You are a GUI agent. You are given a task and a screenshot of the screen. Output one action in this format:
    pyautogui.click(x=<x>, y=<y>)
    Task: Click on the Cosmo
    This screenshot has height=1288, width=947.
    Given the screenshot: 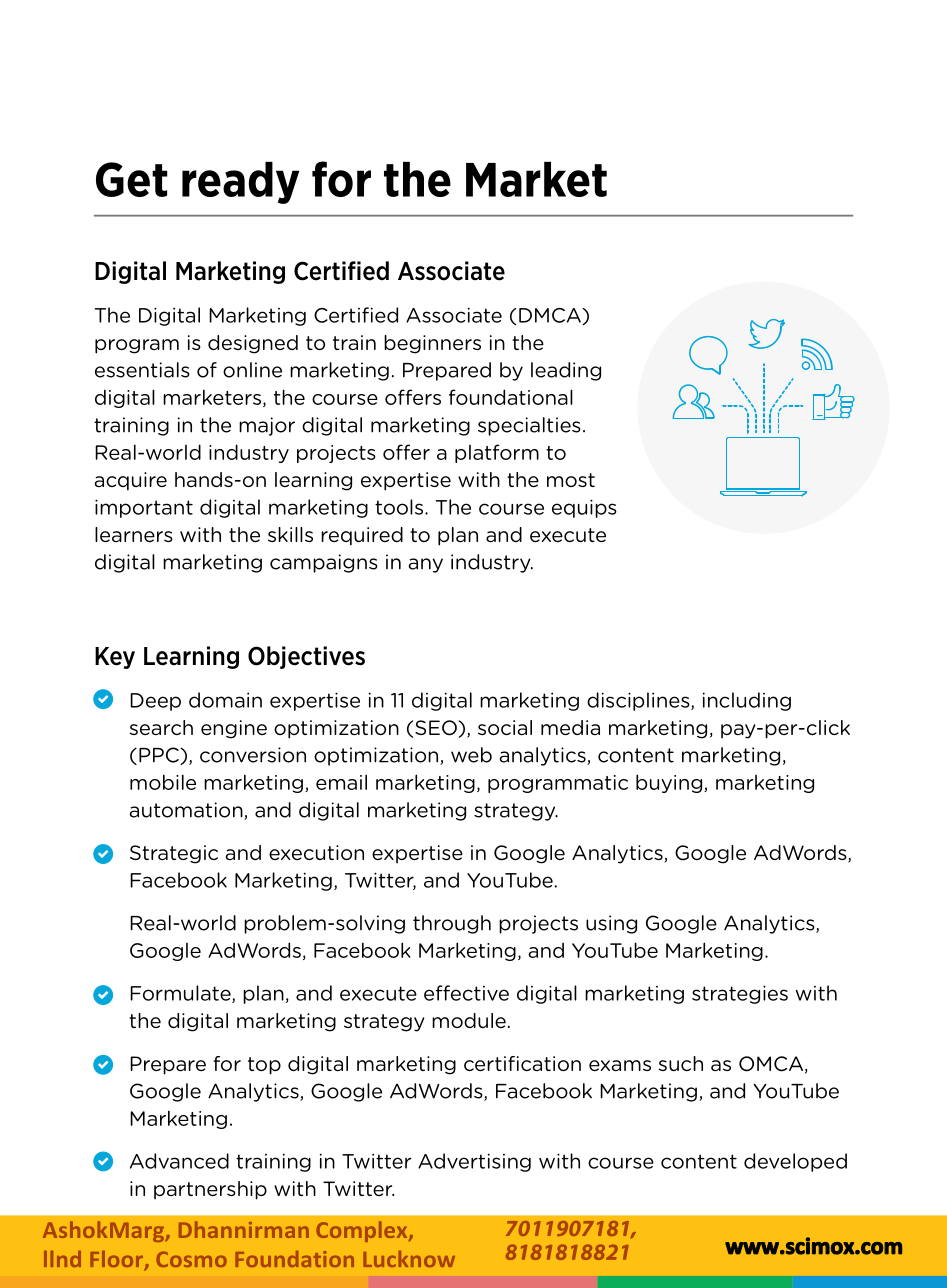 What is the action you would take?
    pyautogui.click(x=191, y=1259)
